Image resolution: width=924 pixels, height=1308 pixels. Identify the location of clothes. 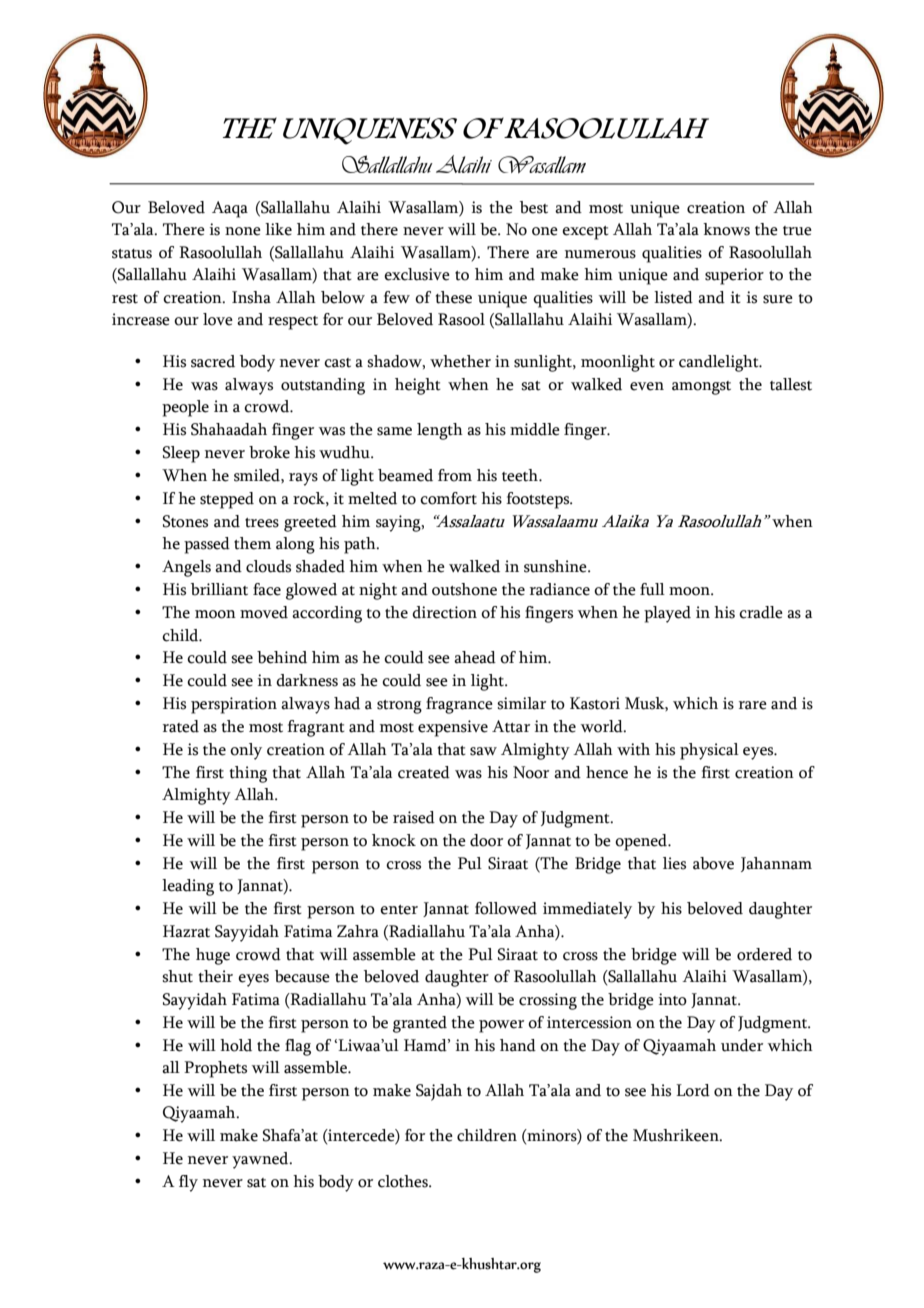
(404, 1181).
